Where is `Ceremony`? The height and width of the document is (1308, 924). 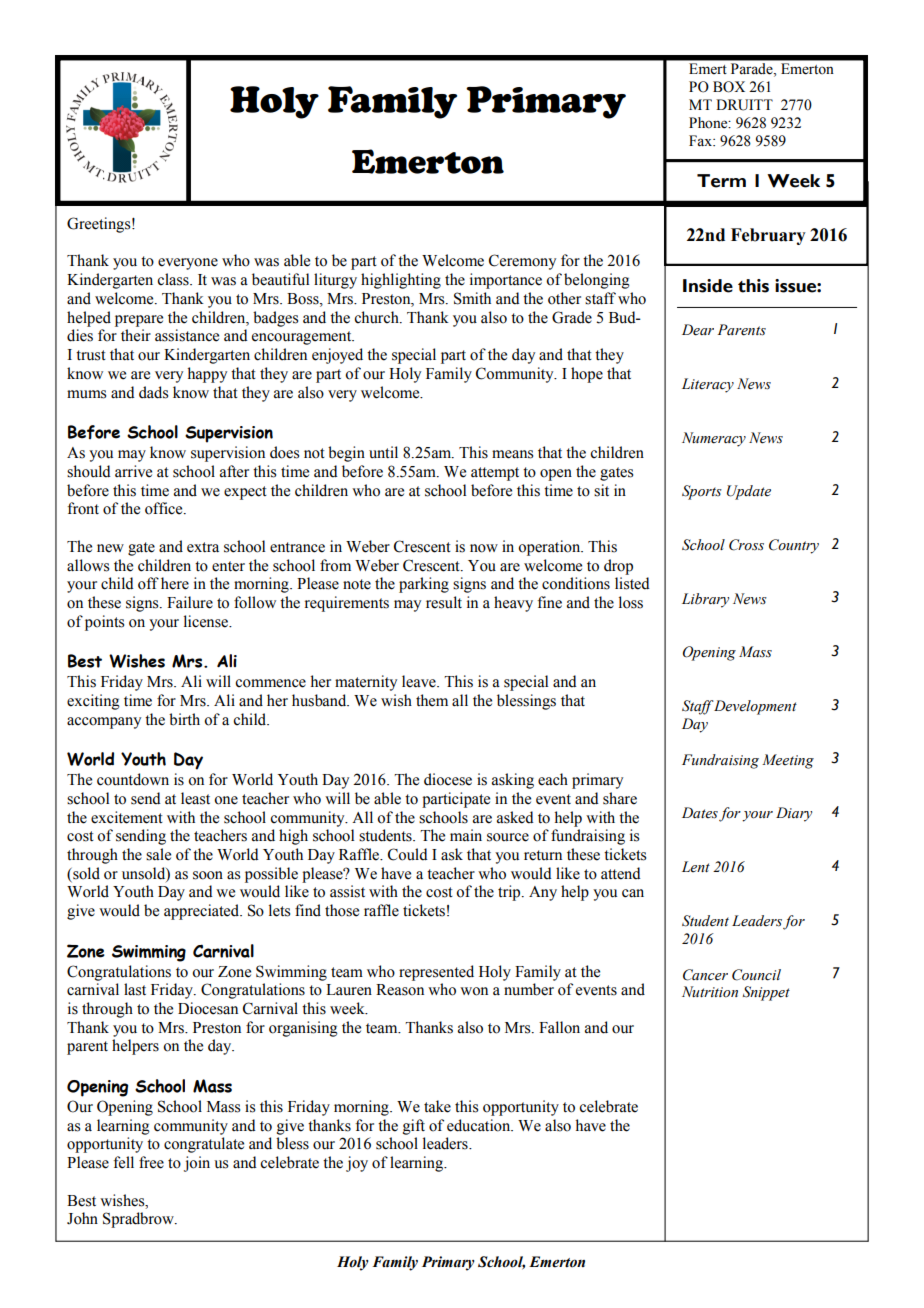 Ceremony is located at coordinates (522, 262).
